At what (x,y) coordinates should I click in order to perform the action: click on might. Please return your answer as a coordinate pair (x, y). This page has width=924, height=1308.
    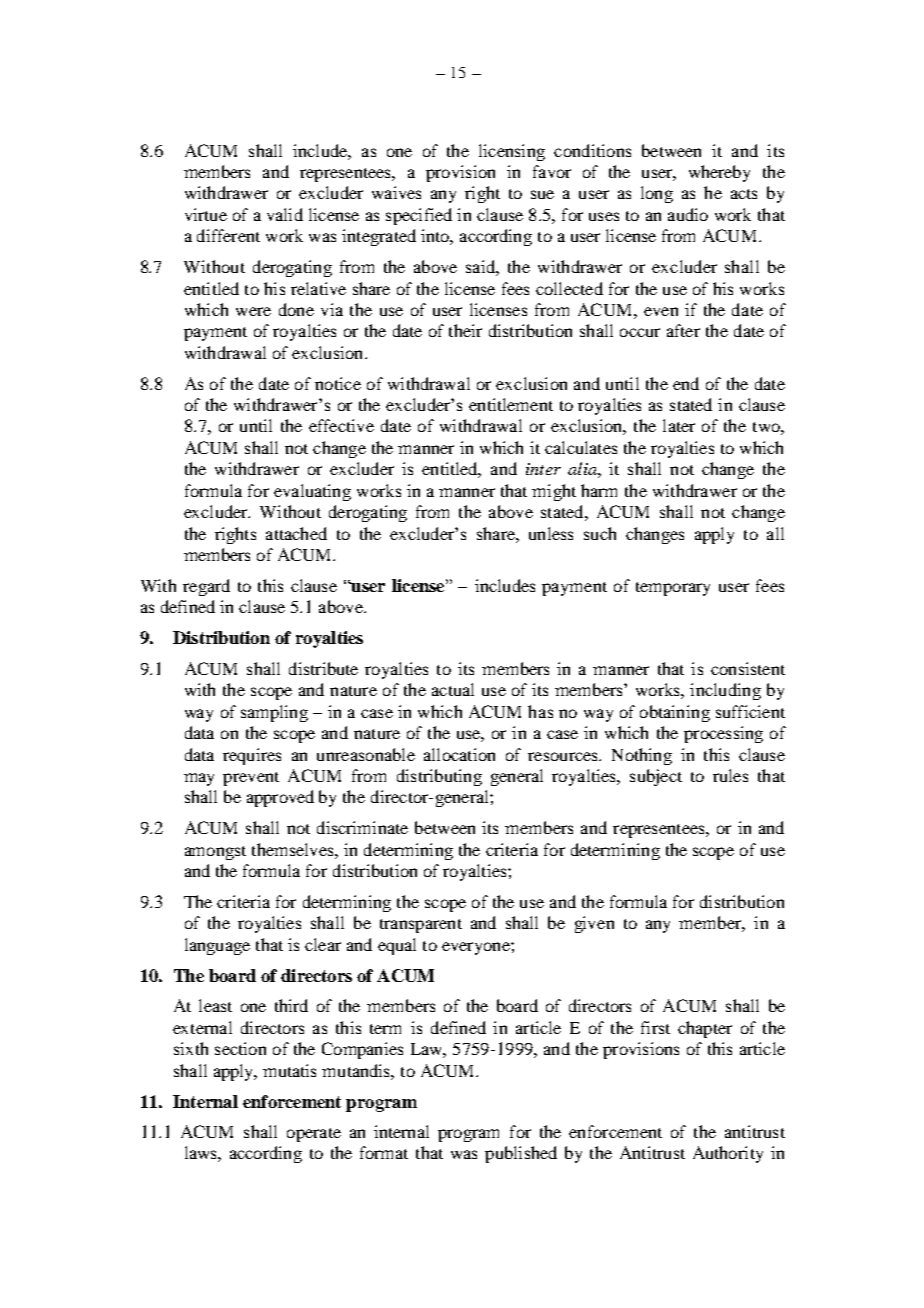
    Looking at the image, I should click on (554, 492).
